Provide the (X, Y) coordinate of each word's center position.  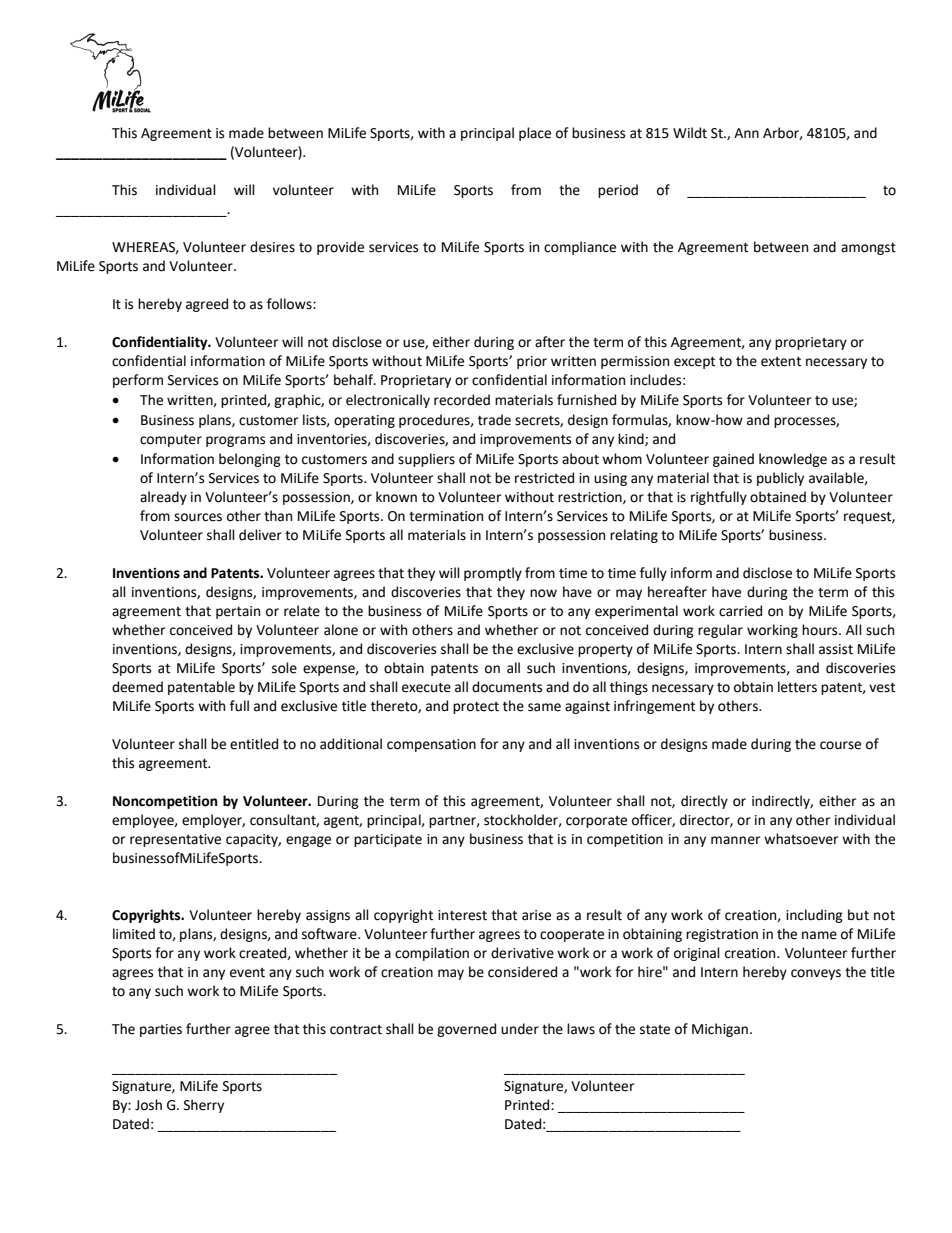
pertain (238, 612)
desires (272, 247)
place (535, 134)
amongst (868, 249)
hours (821, 630)
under (520, 1029)
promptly (493, 574)
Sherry (204, 1106)
